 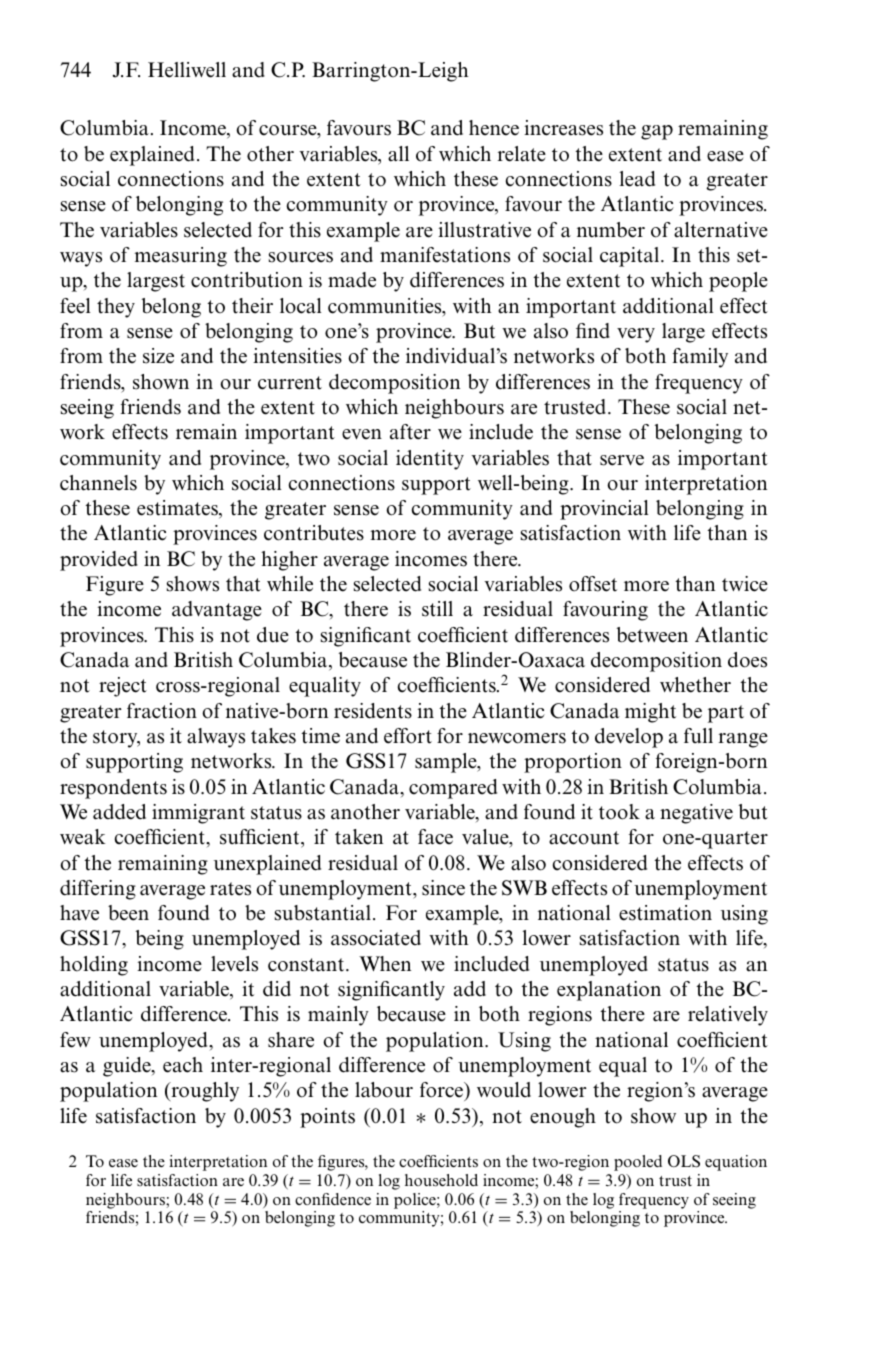 I want to click on offset, so click(x=593, y=584).
